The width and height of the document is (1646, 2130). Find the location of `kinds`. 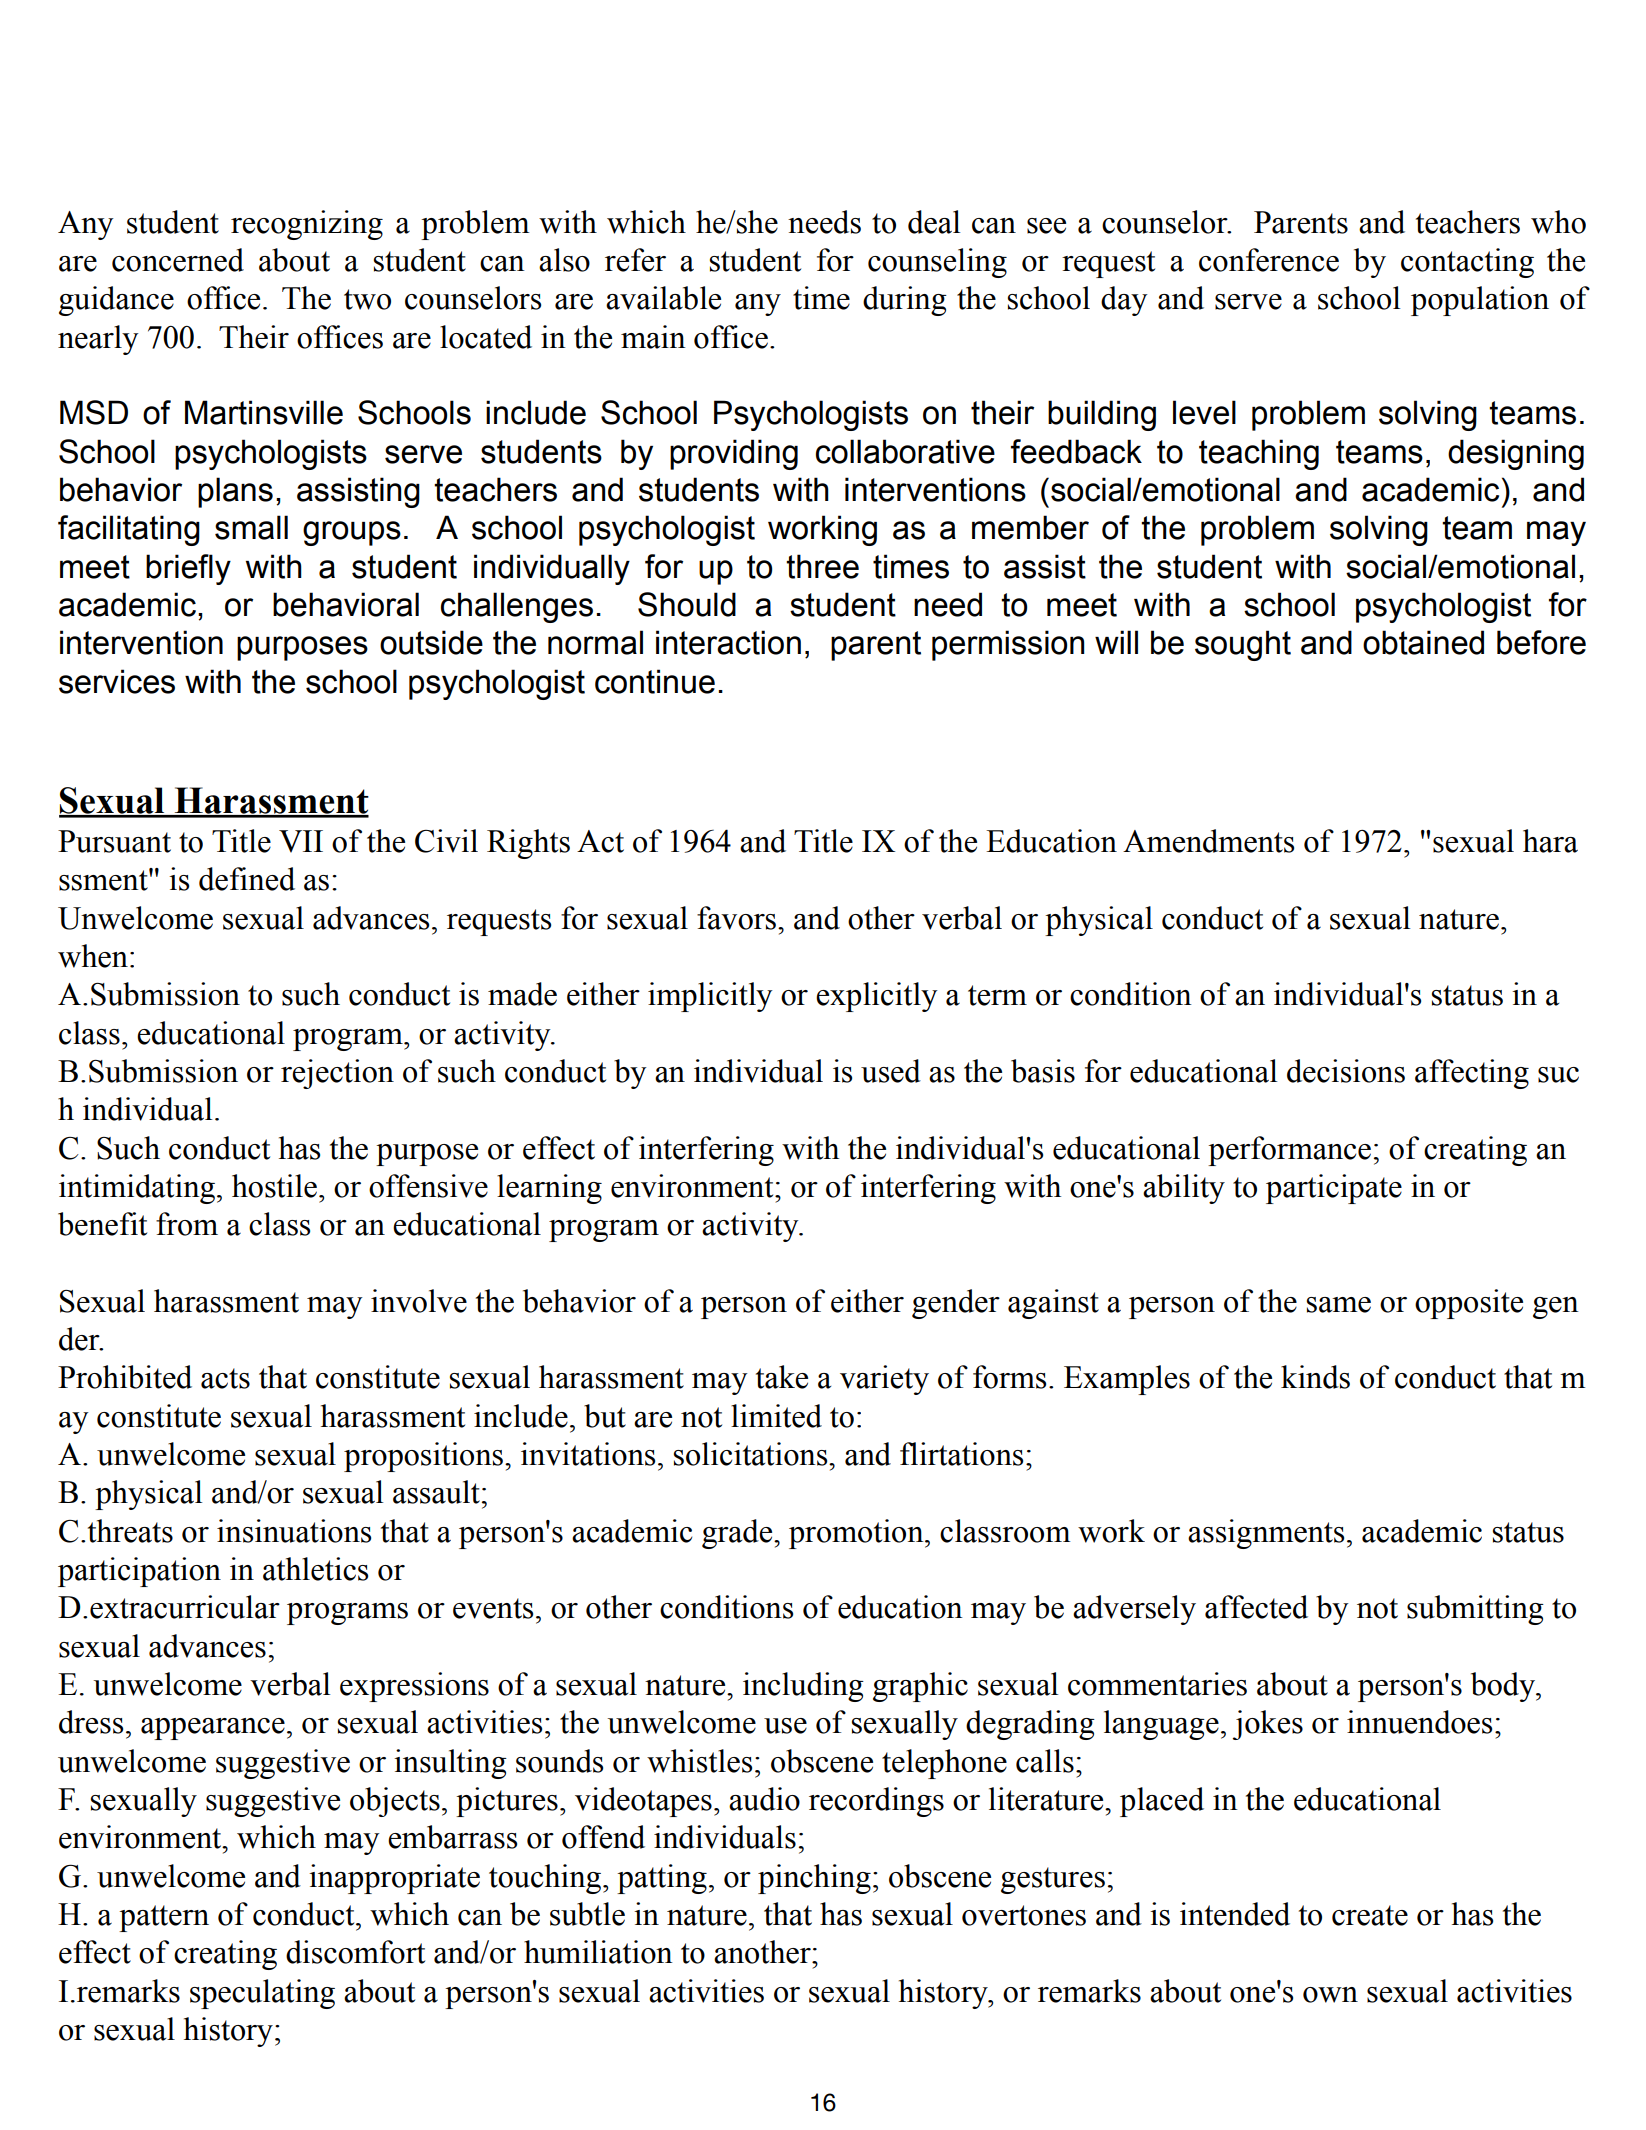

kinds is located at coordinates (1315, 1377).
